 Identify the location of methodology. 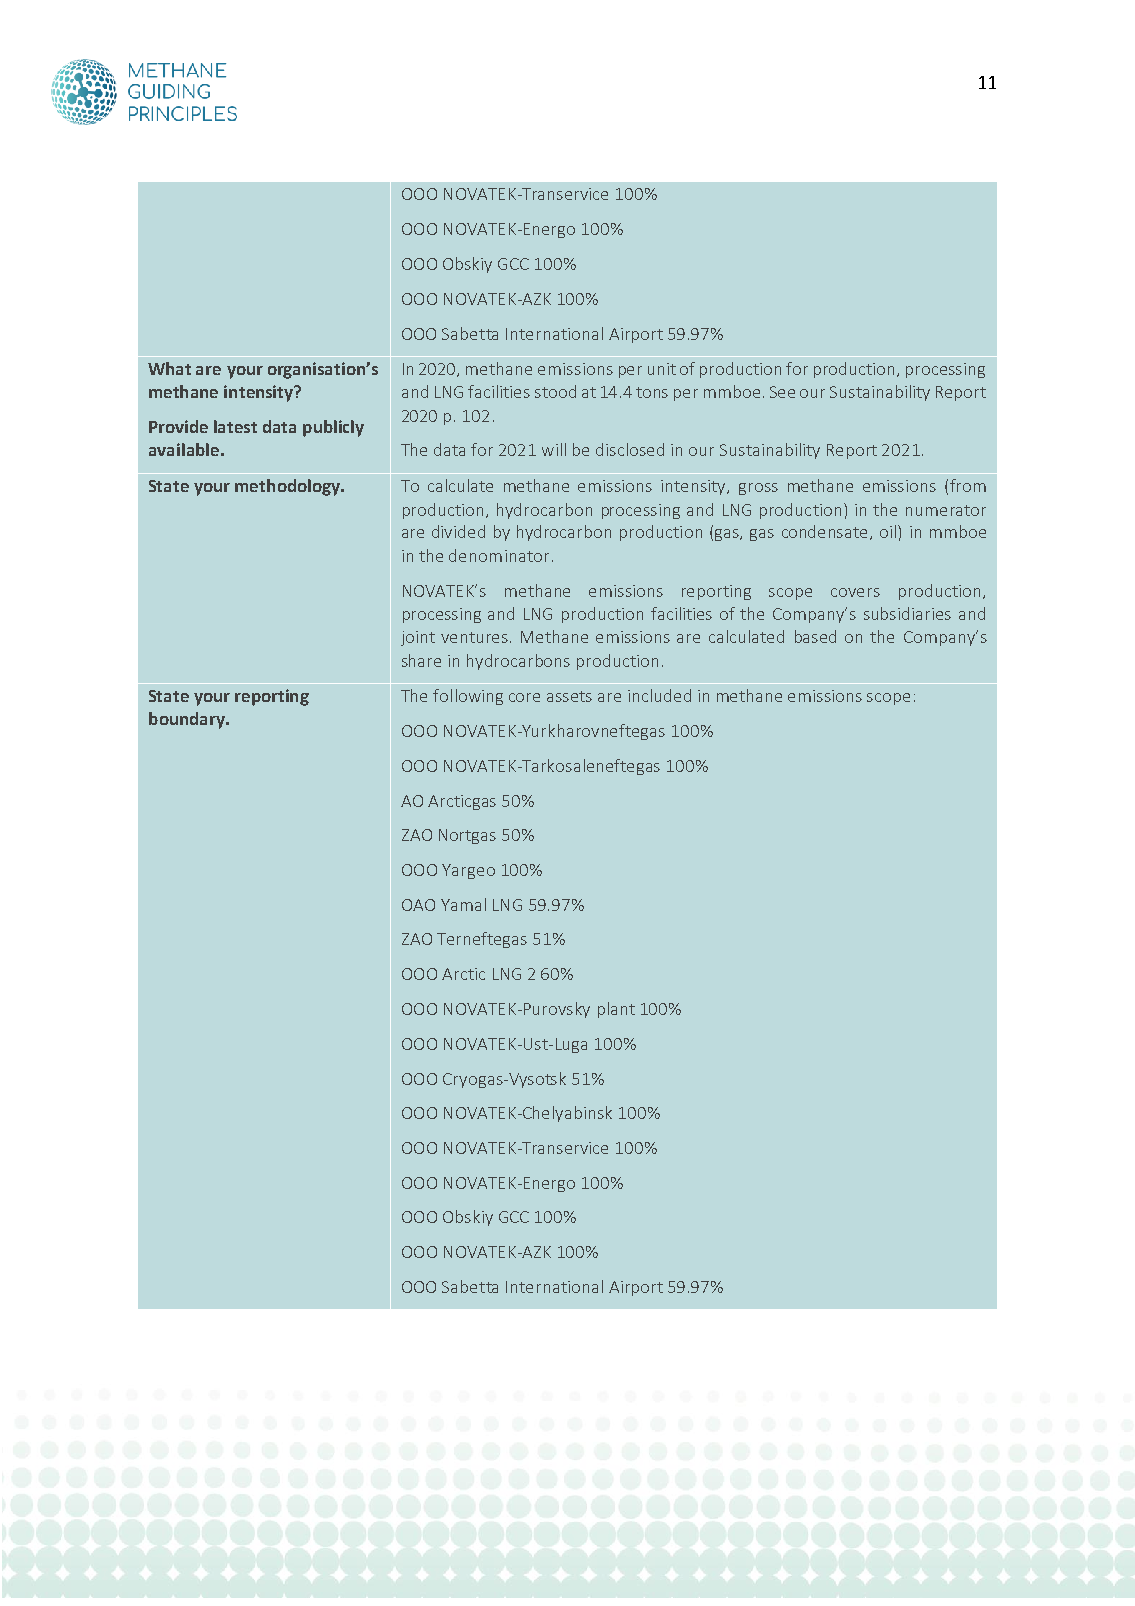
(289, 487).
